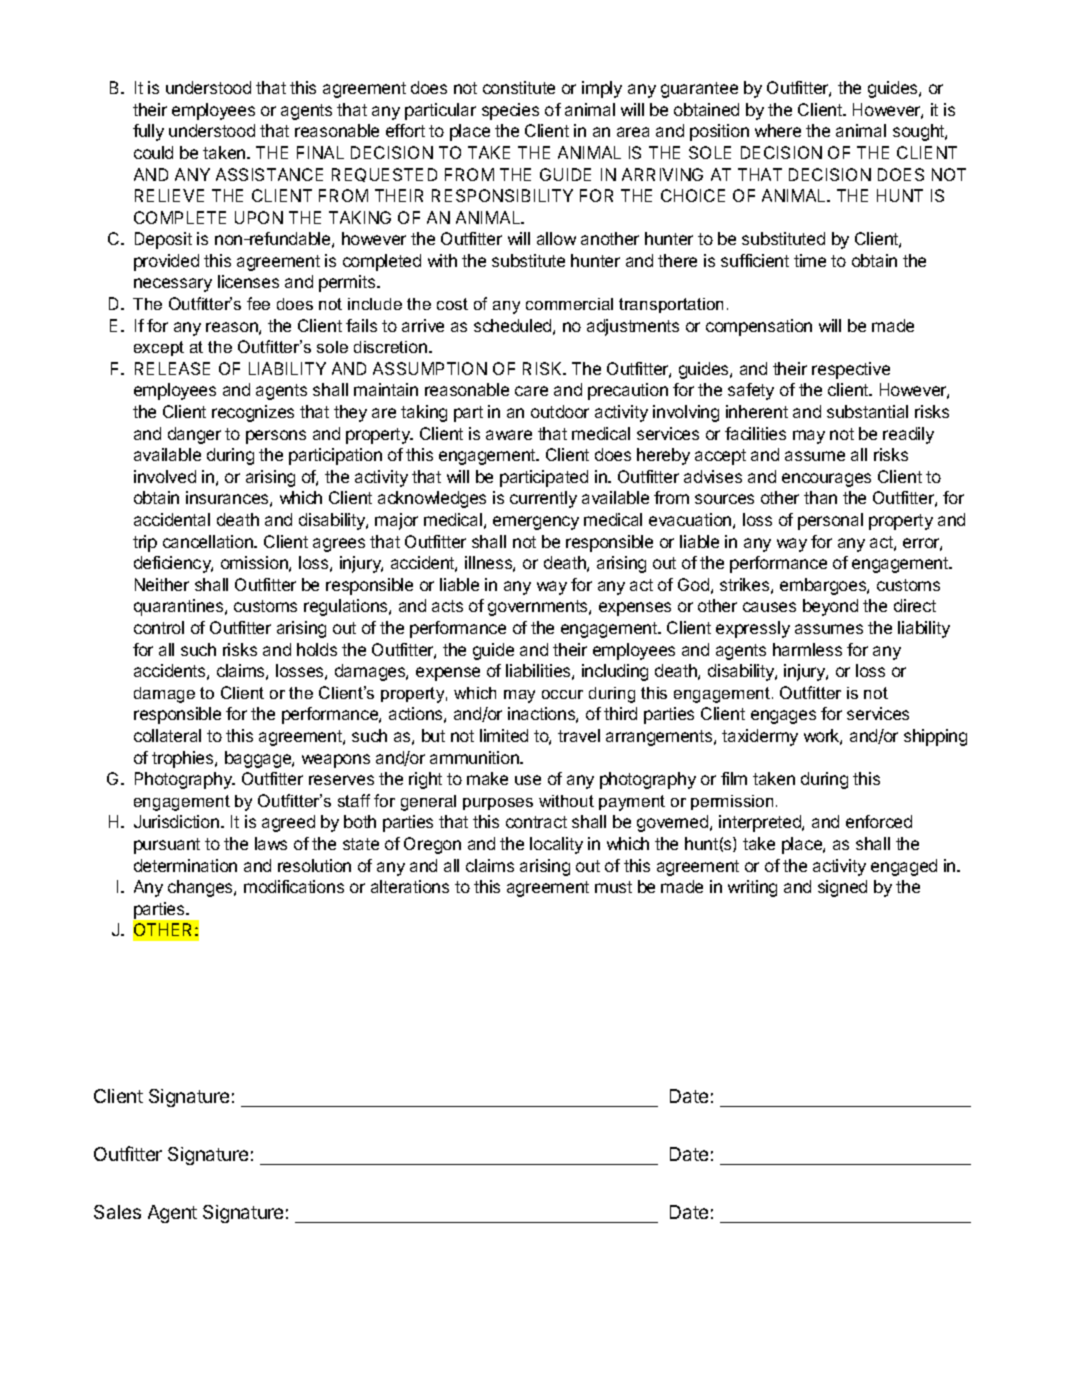 Image resolution: width=1065 pixels, height=1378 pixels. Describe the element at coordinates (778, 130) in the page. I see `where` at that location.
